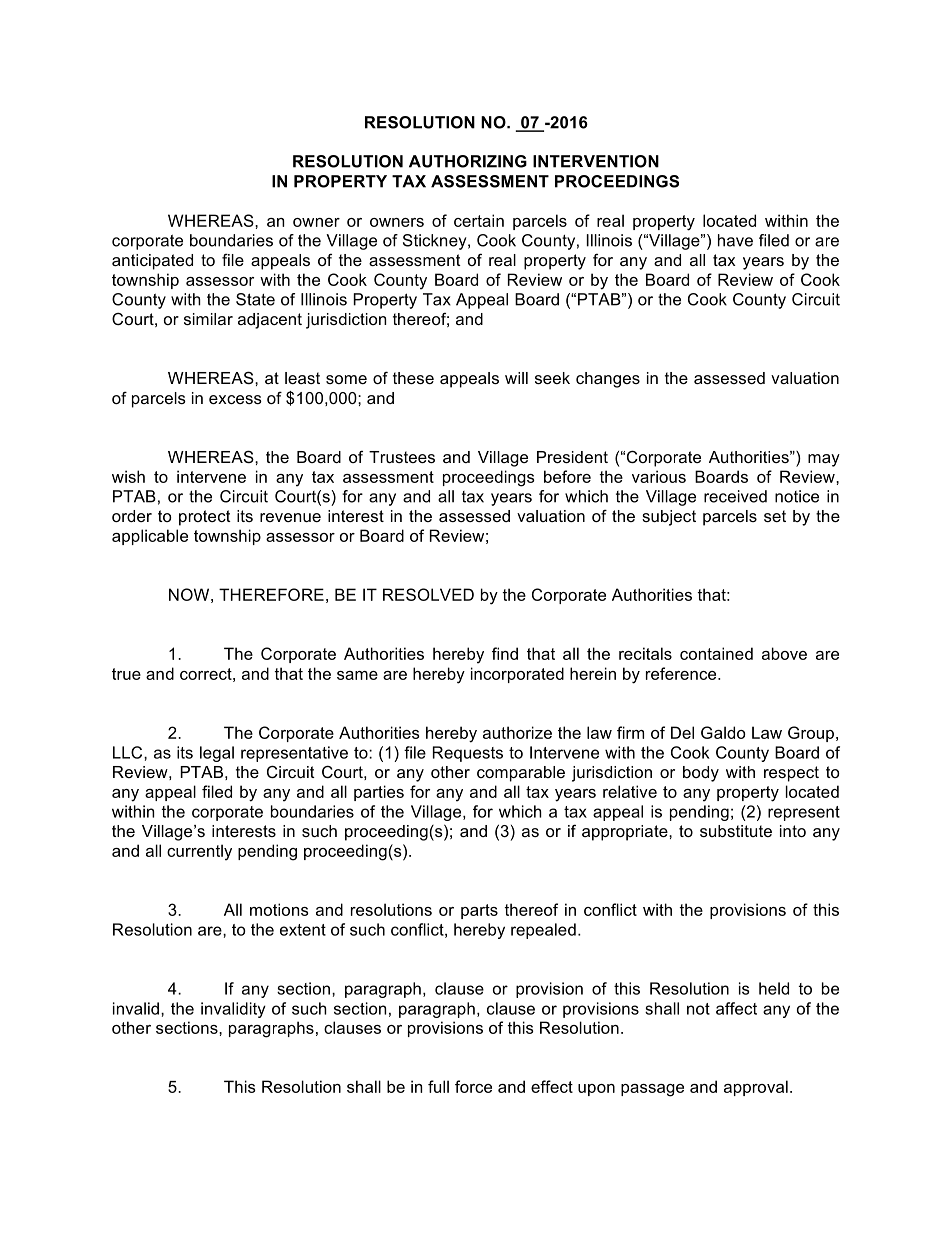 This screenshot has height=1233, width=952. I want to click on AUTHORIZING, so click(468, 161).
